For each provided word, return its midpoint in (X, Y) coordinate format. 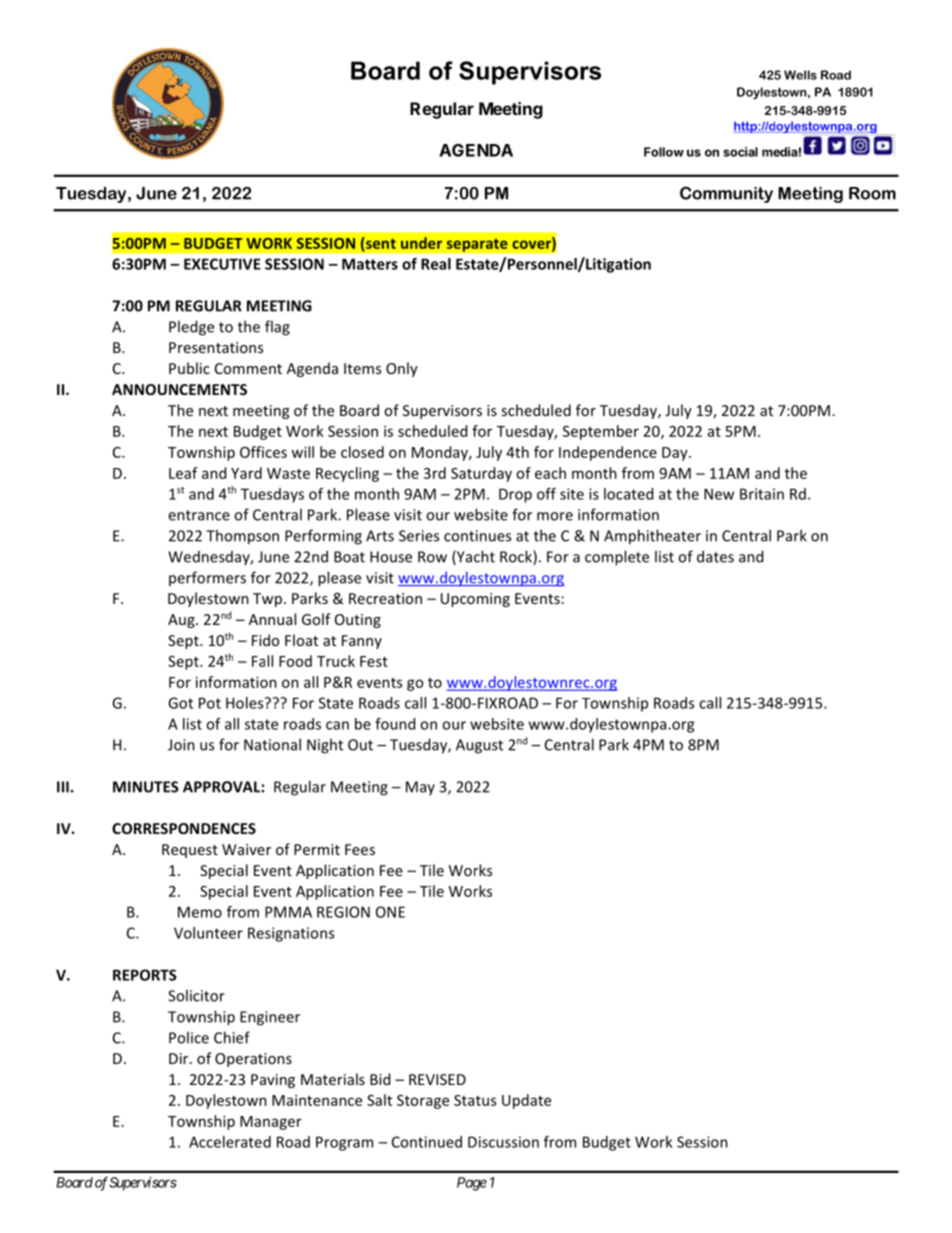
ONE (390, 912)
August (479, 746)
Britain (762, 494)
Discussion (503, 1142)
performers (207, 578)
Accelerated (230, 1142)
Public (189, 368)
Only (402, 369)
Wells (800, 75)
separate (477, 245)
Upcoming (475, 600)
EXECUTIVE (222, 264)
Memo (200, 912)
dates (715, 556)
